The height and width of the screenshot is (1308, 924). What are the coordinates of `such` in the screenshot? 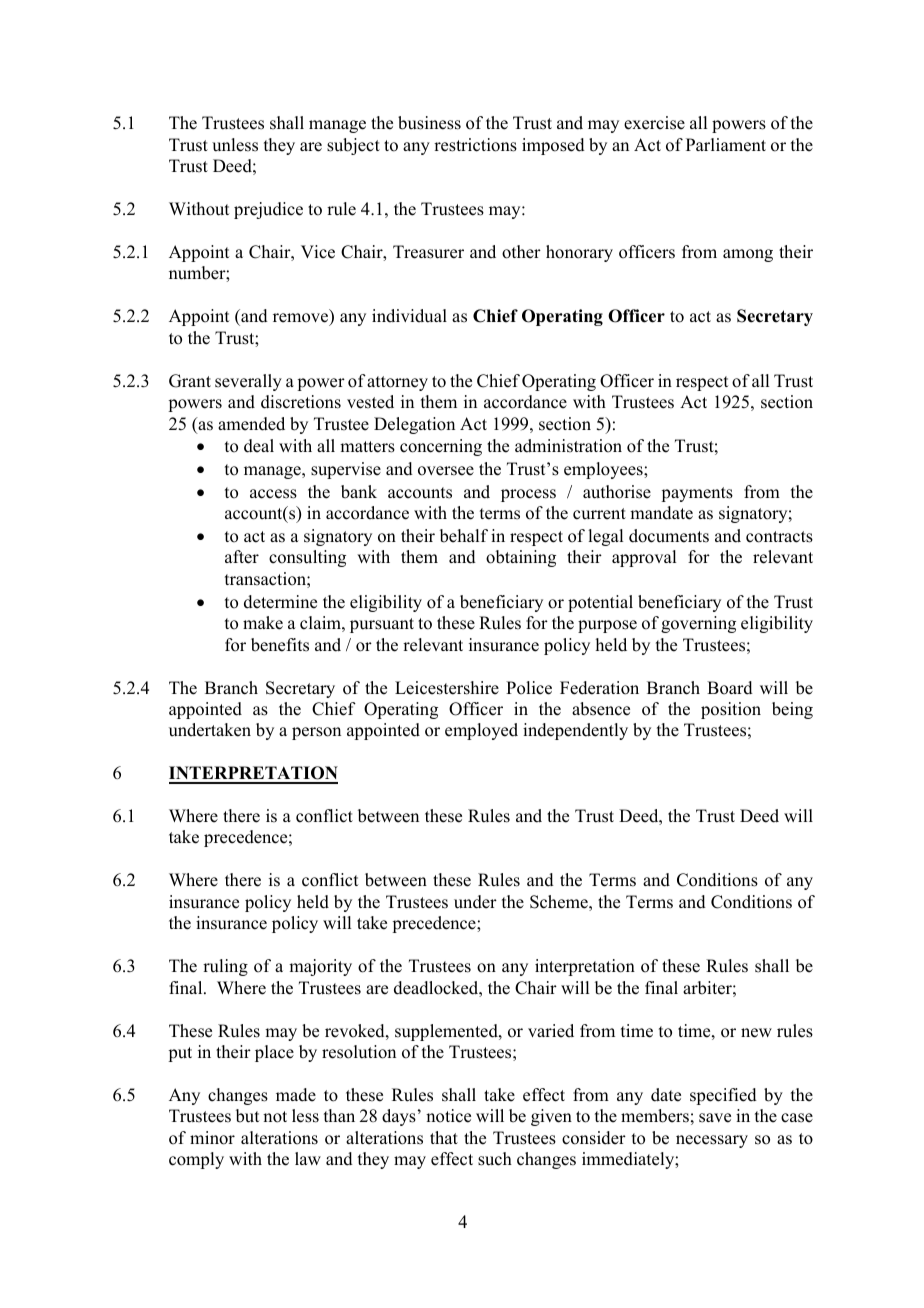 It's located at (495, 1159).
